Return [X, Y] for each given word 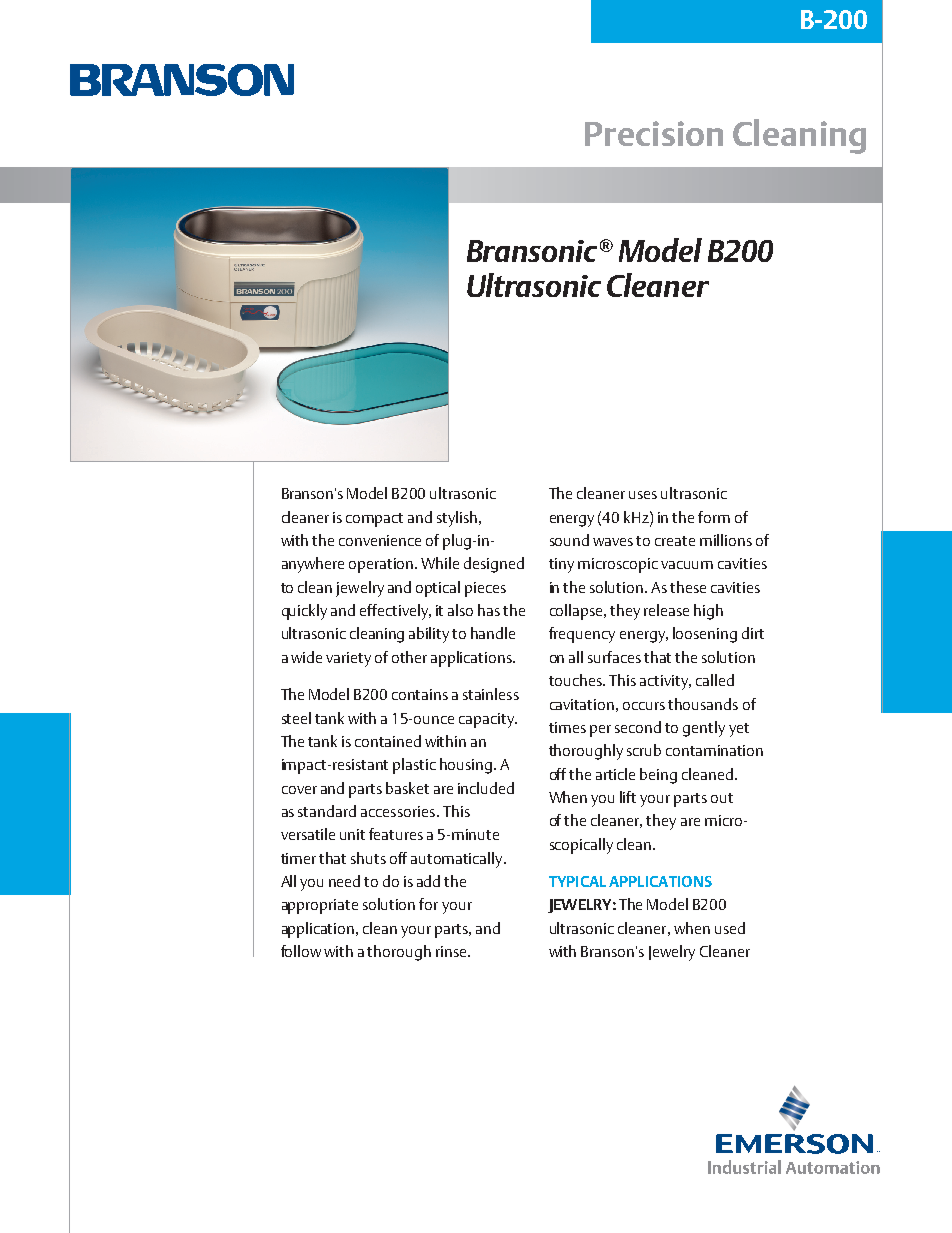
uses [643, 495]
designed [494, 565]
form [714, 517]
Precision [654, 133]
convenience [380, 540]
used [730, 928]
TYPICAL [577, 881]
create [675, 541]
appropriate [320, 906]
